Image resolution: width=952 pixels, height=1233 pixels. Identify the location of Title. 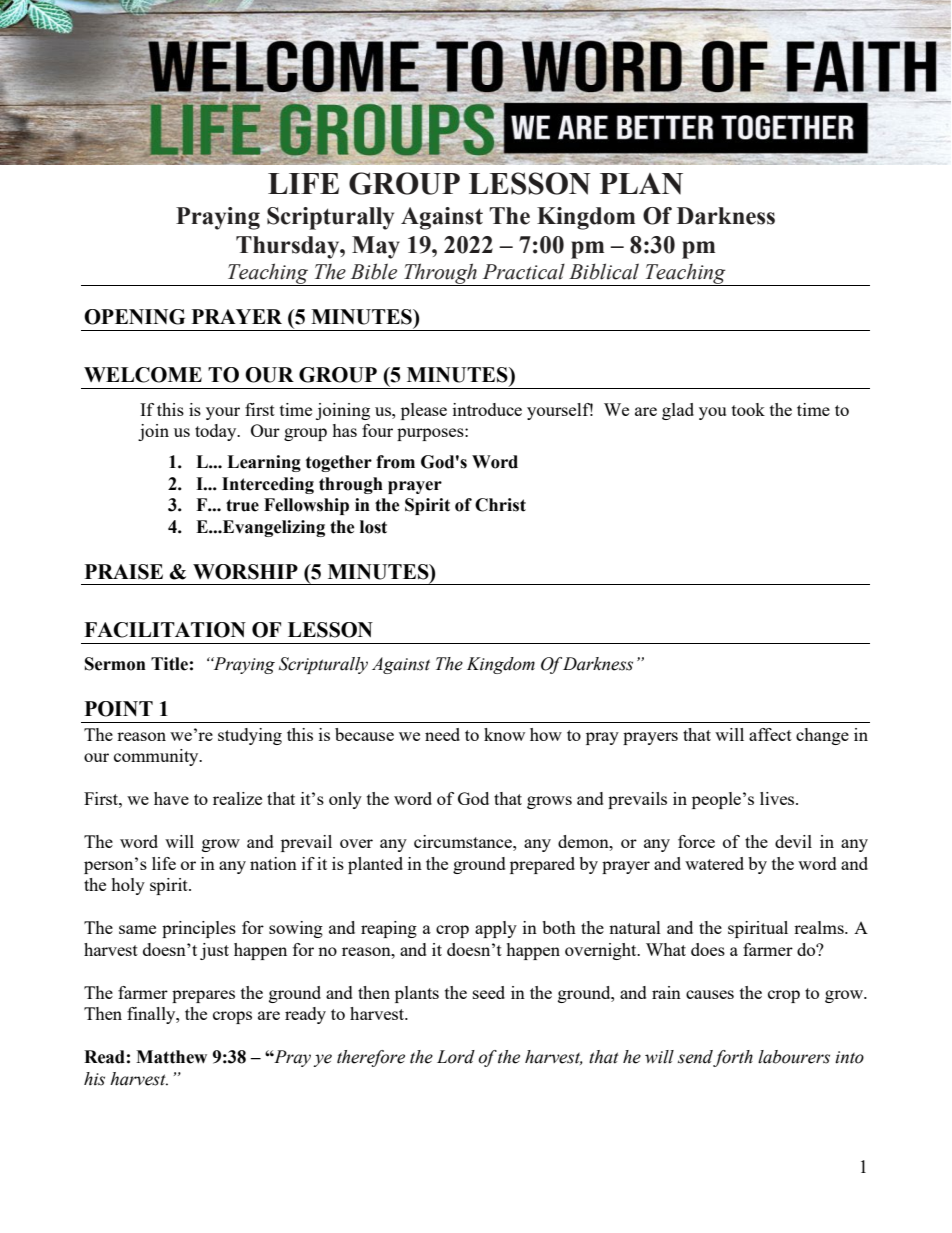
(169, 664).
